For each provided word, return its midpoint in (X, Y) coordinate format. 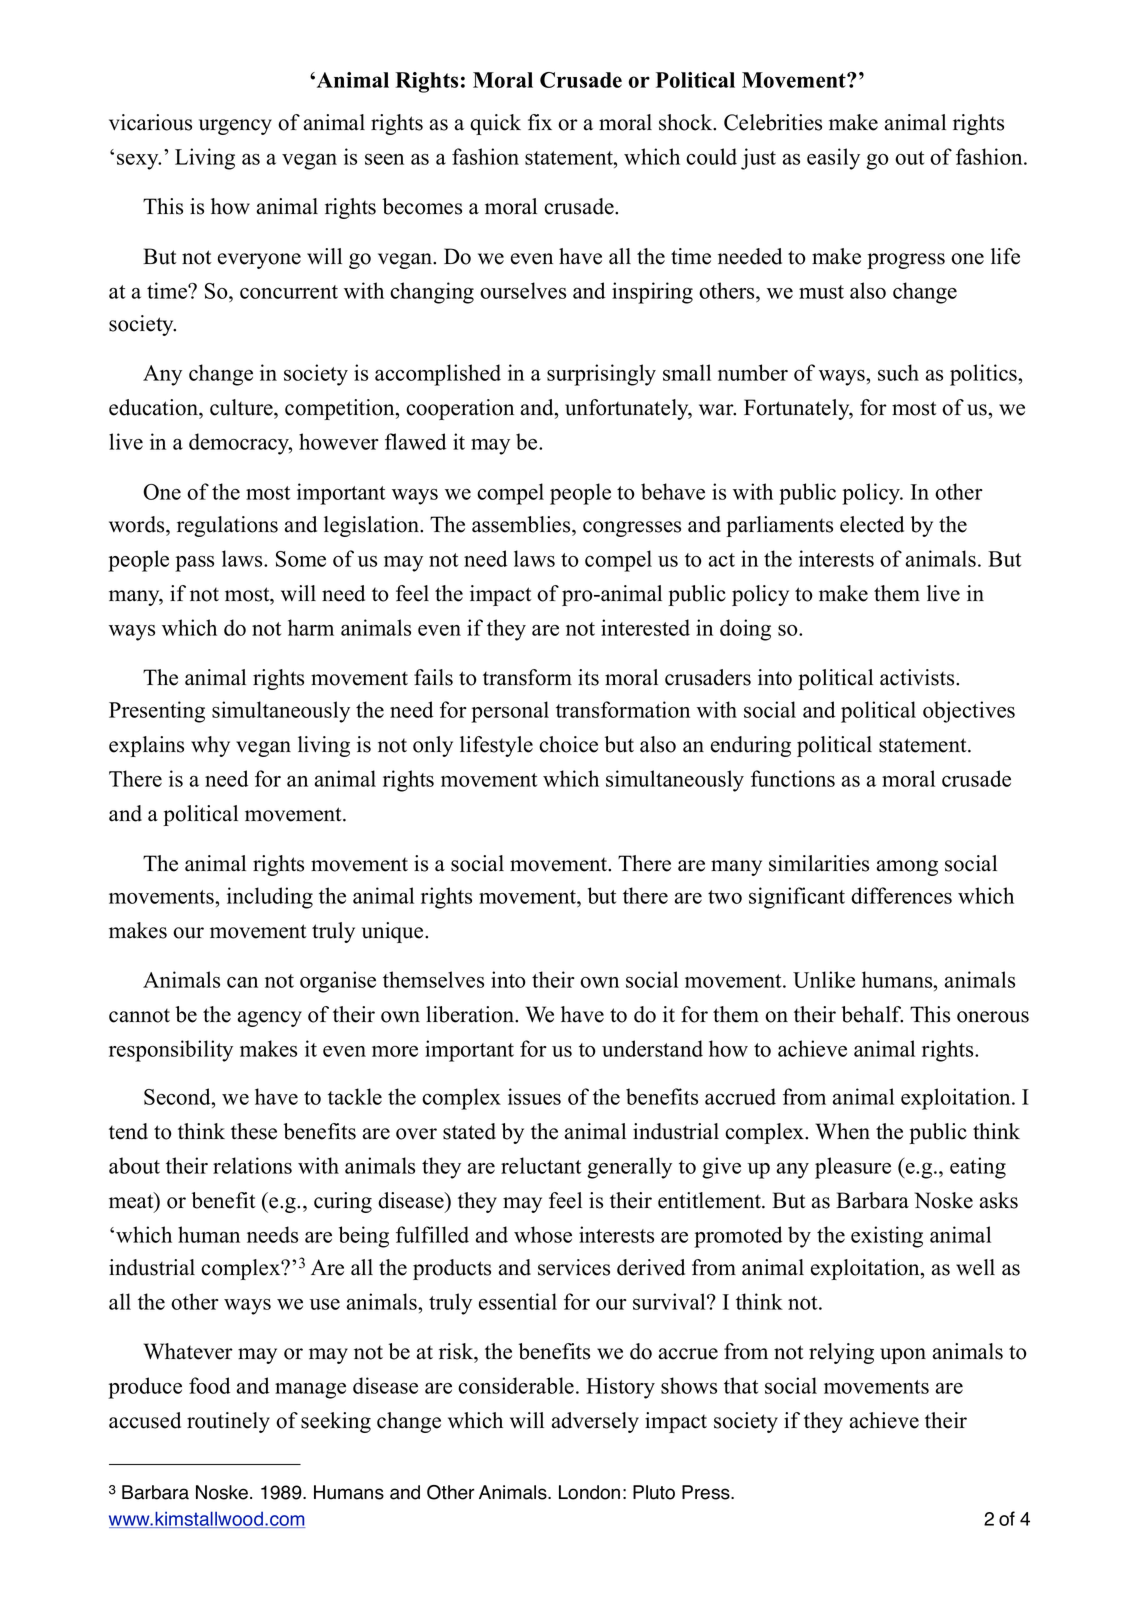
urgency (235, 127)
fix (540, 122)
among (907, 868)
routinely (228, 1422)
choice (568, 744)
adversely (595, 1422)
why (210, 746)
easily (833, 159)
